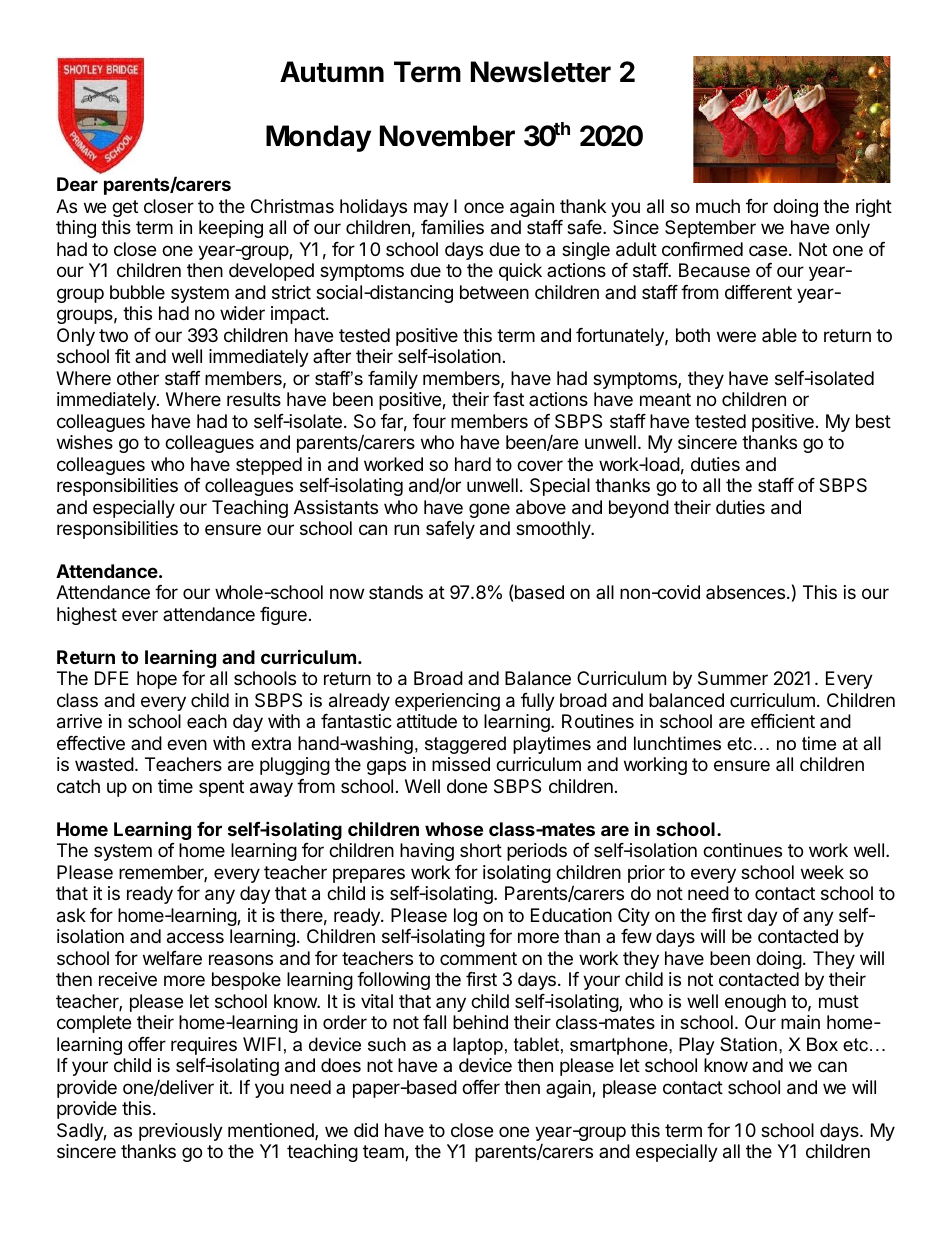  Describe the element at coordinates (87, 616) in the document. I see `highest` at that location.
